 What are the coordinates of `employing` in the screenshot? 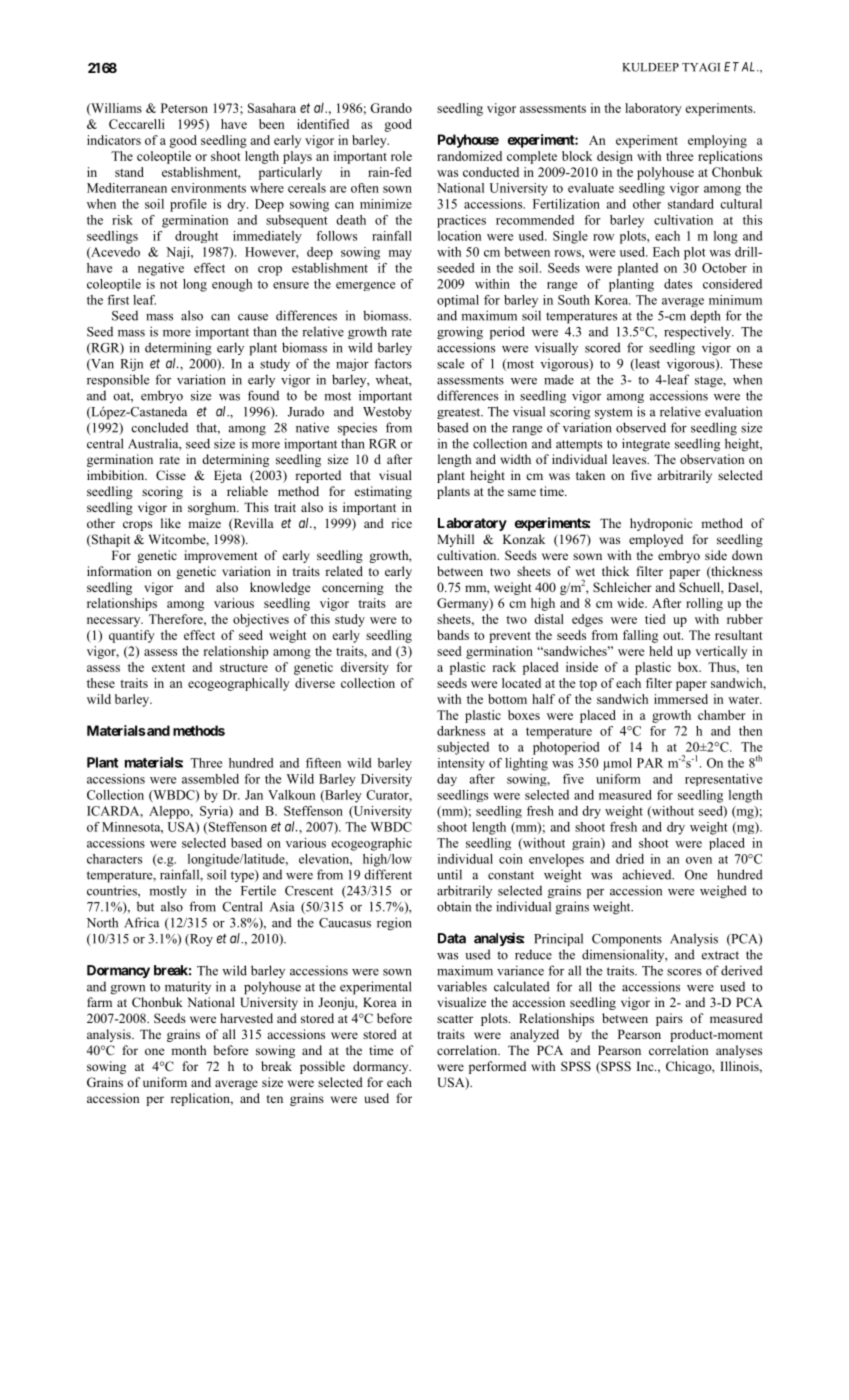 It's located at (717, 141).
